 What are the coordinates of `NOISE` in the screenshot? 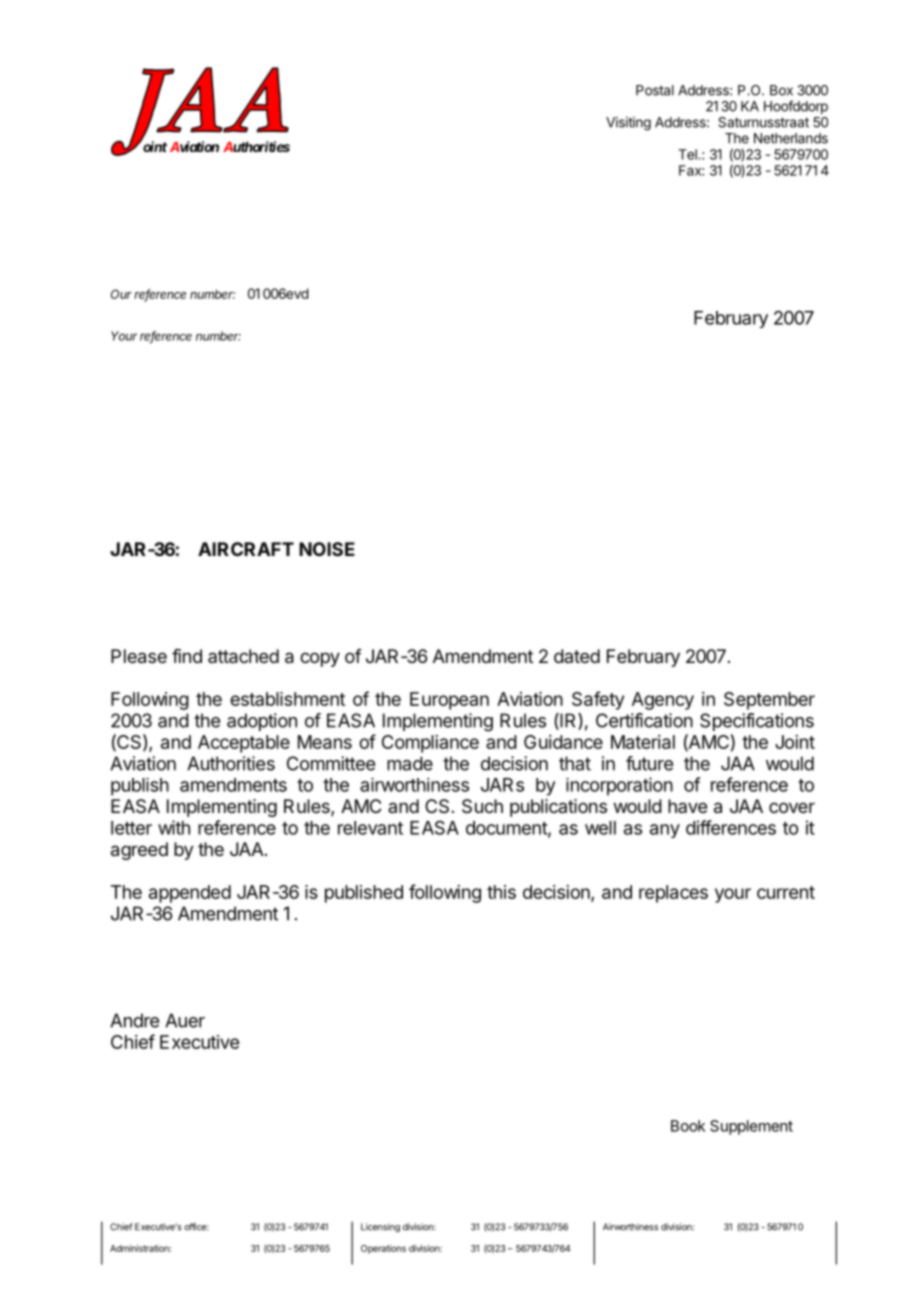 It's located at (327, 549).
